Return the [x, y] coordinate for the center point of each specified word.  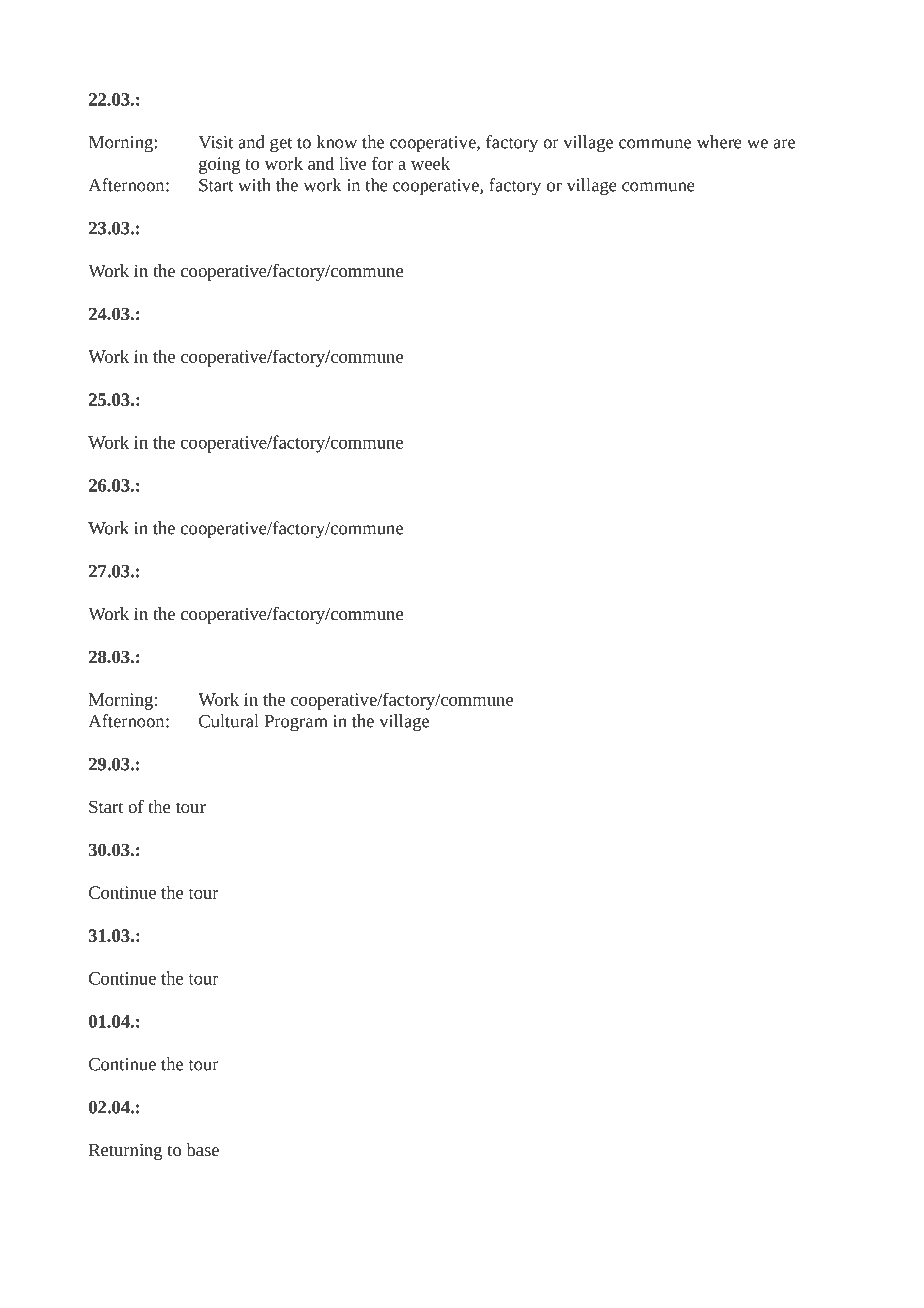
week [430, 163]
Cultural [229, 721]
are [784, 144]
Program [295, 723]
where [719, 142]
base [202, 1149]
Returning [125, 1151]
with [254, 185]
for [382, 163]
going [219, 165]
